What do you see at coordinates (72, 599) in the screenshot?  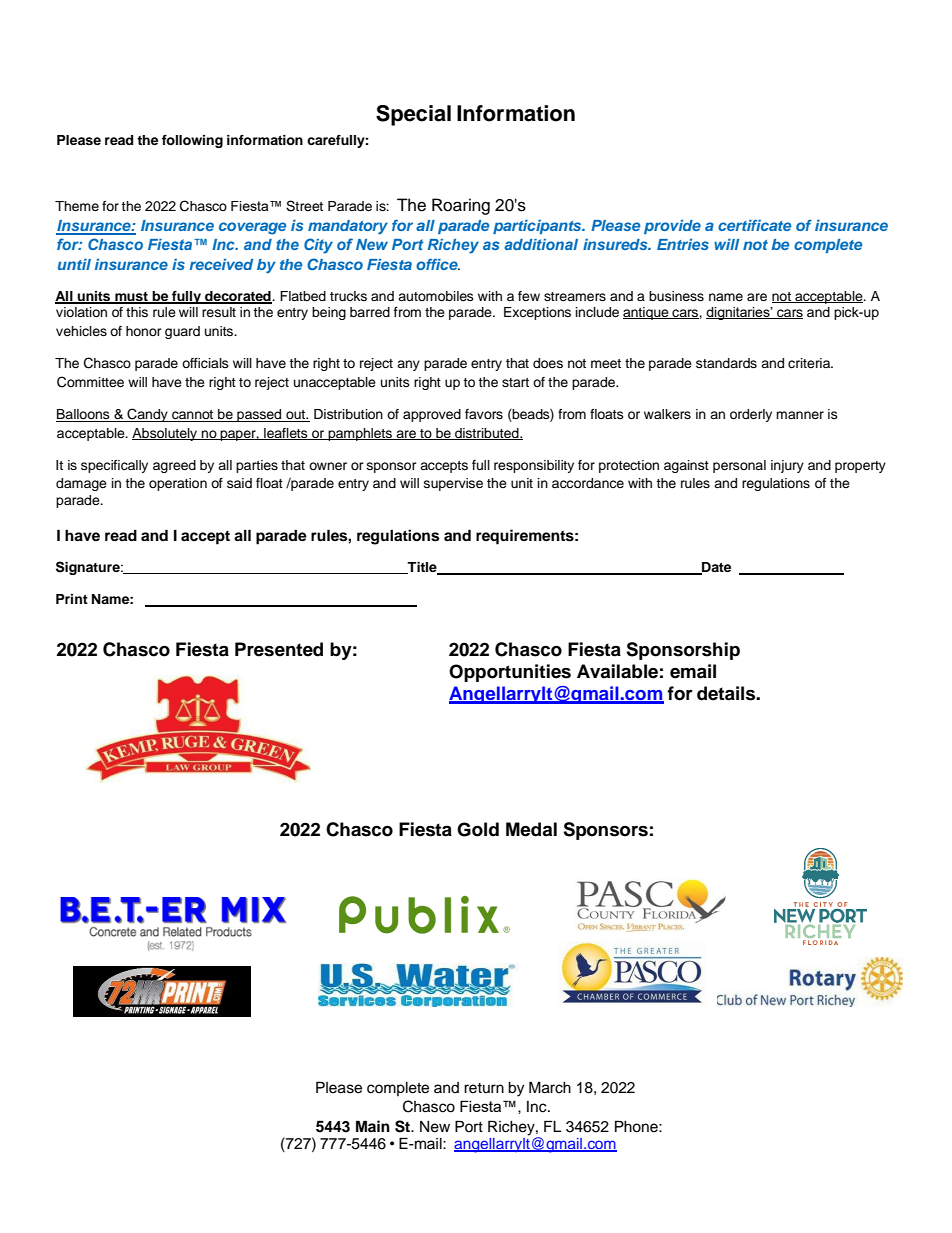 I see `Print` at bounding box center [72, 599].
